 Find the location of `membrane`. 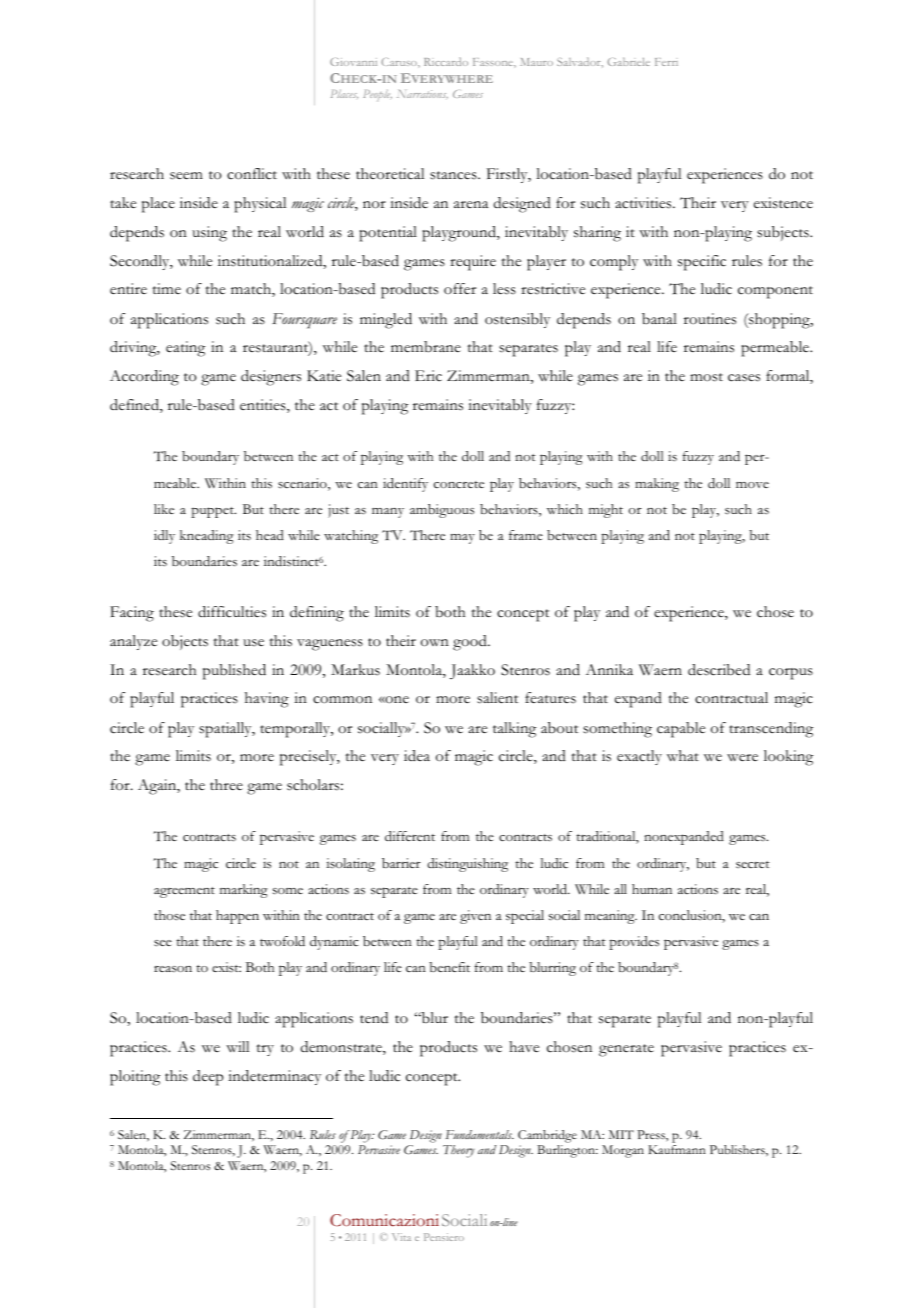

membrane is located at coordinates (426, 347).
